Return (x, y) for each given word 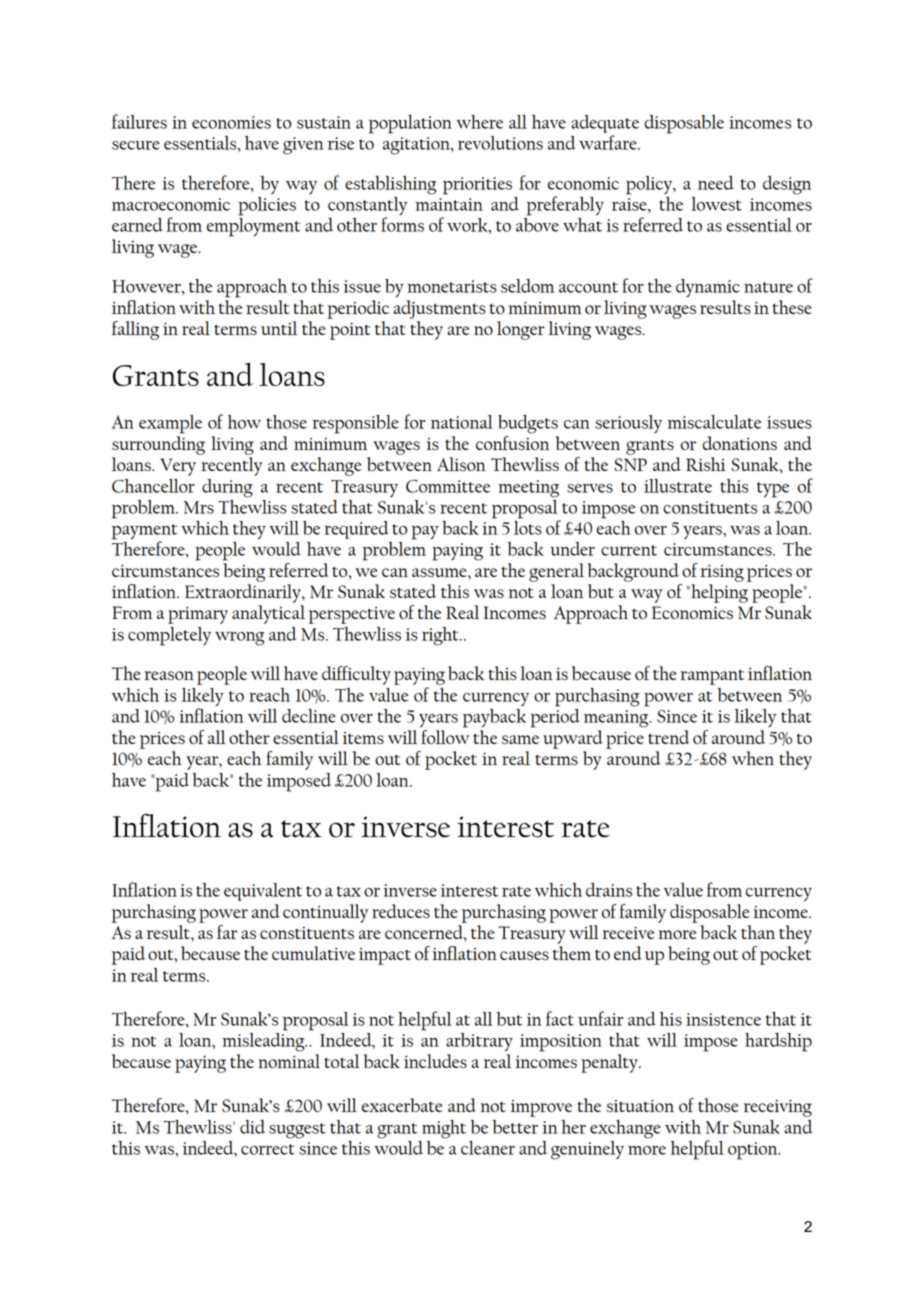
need (716, 183)
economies (231, 122)
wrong (240, 639)
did (252, 1127)
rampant (712, 677)
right (441, 636)
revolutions (500, 143)
